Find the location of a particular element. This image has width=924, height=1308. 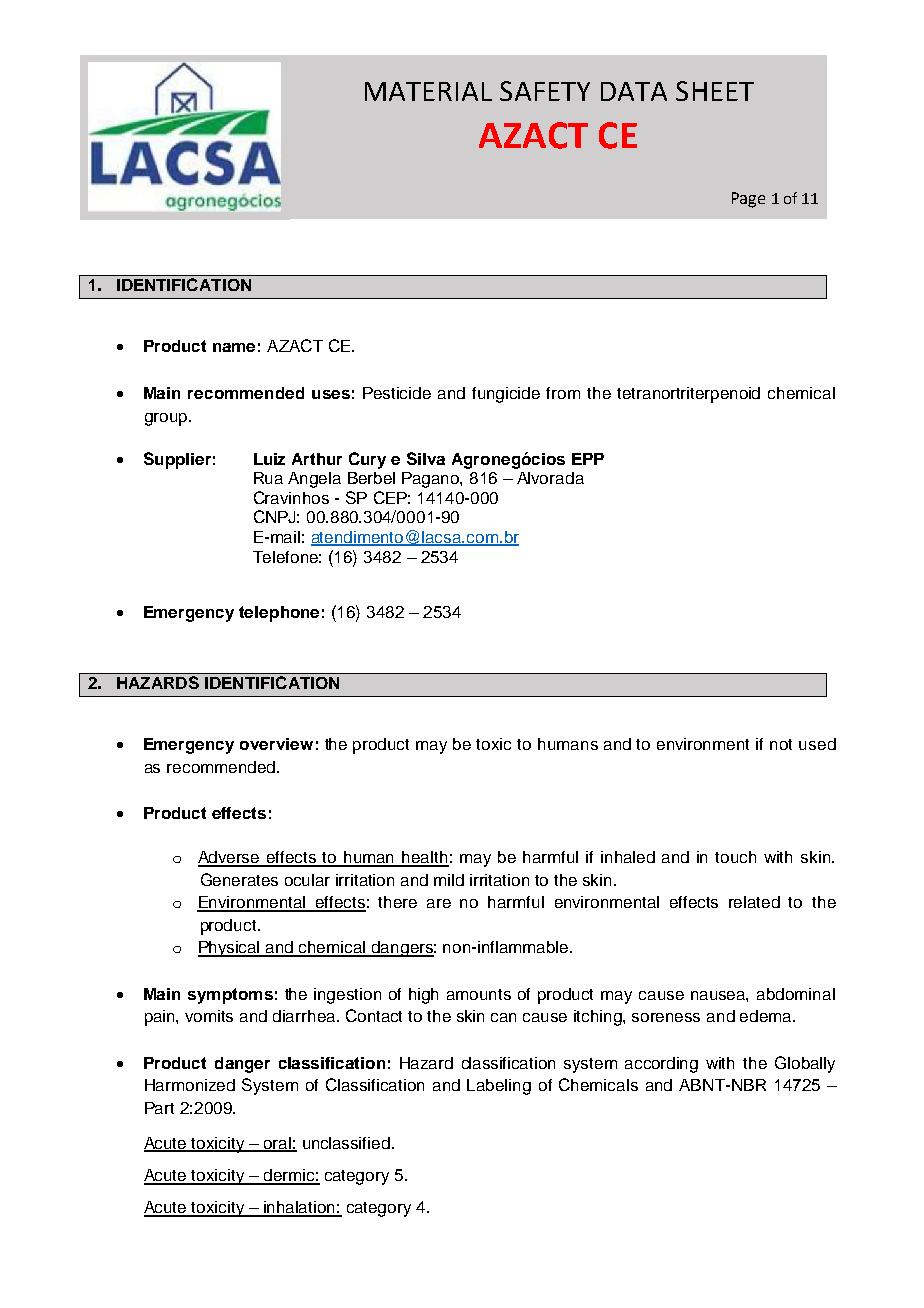

Silva is located at coordinates (426, 458).
